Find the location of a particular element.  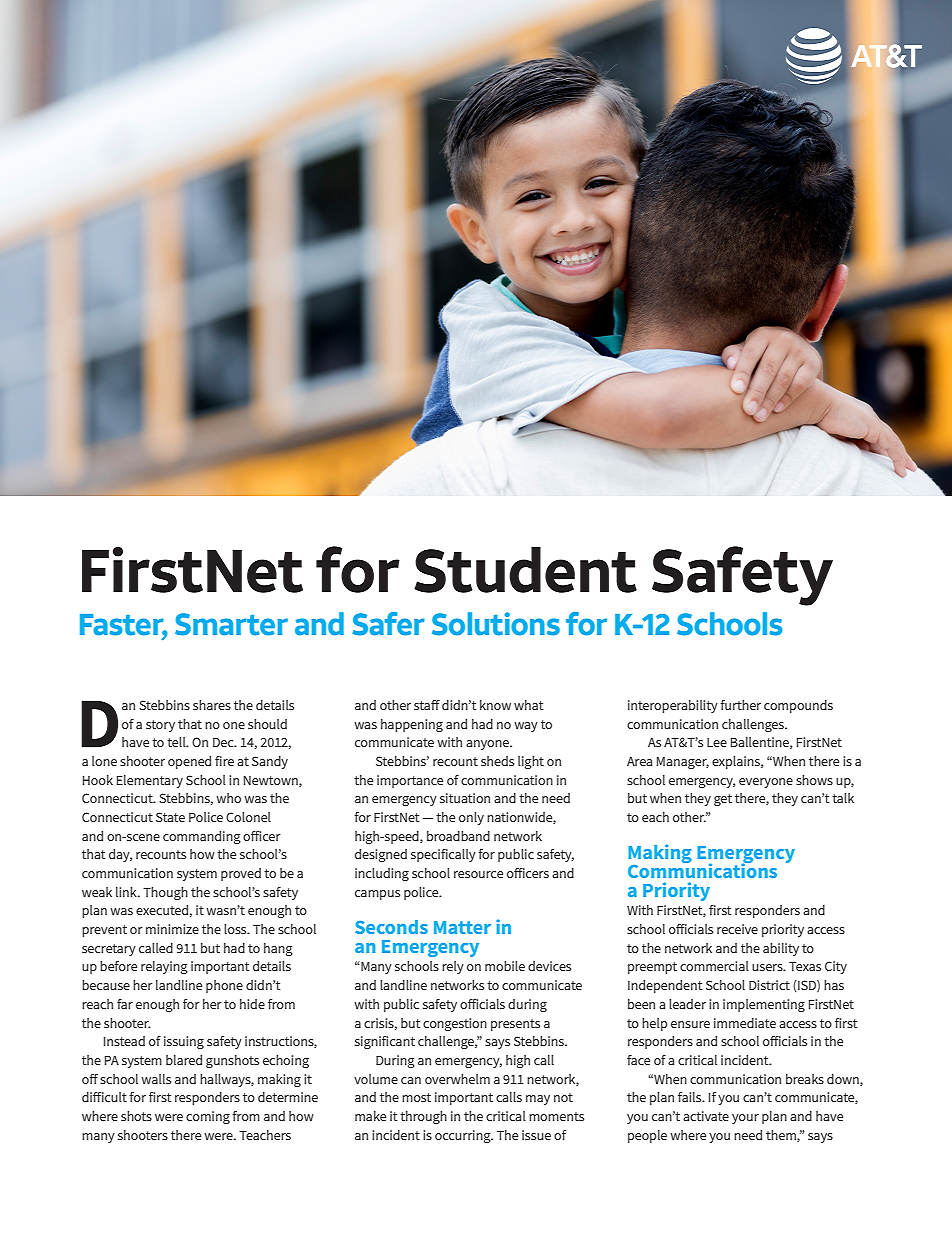

broadband is located at coordinates (458, 836).
